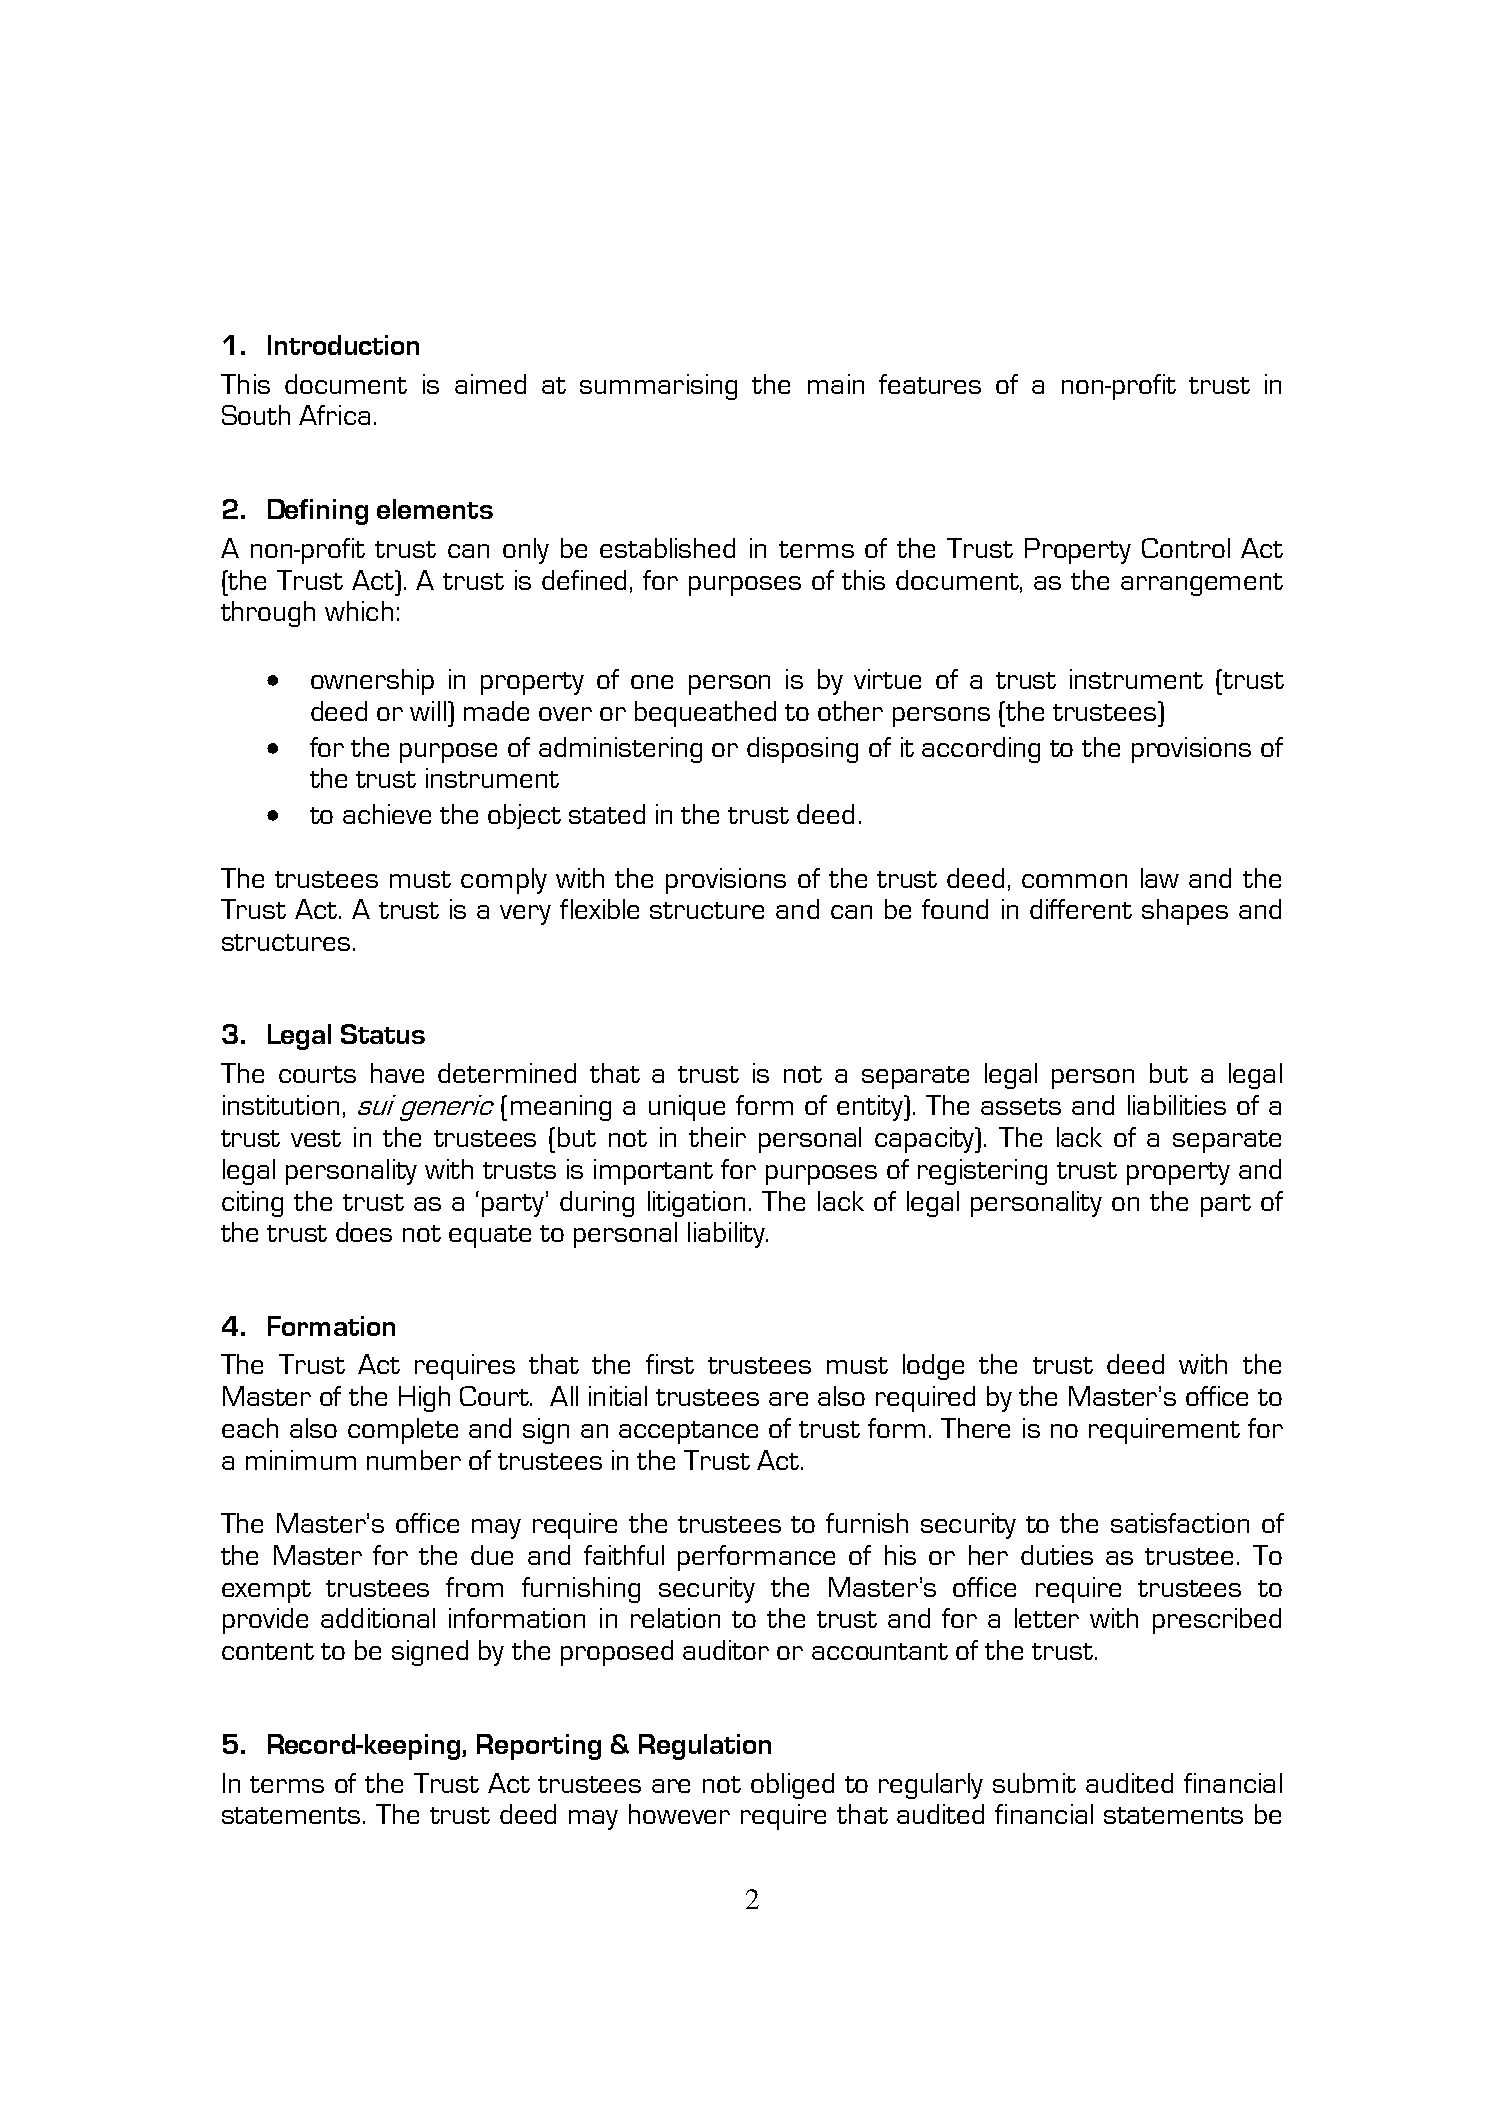 The width and height of the image is (1503, 2128). Describe the element at coordinates (975, 1428) in the image. I see `There` at that location.
